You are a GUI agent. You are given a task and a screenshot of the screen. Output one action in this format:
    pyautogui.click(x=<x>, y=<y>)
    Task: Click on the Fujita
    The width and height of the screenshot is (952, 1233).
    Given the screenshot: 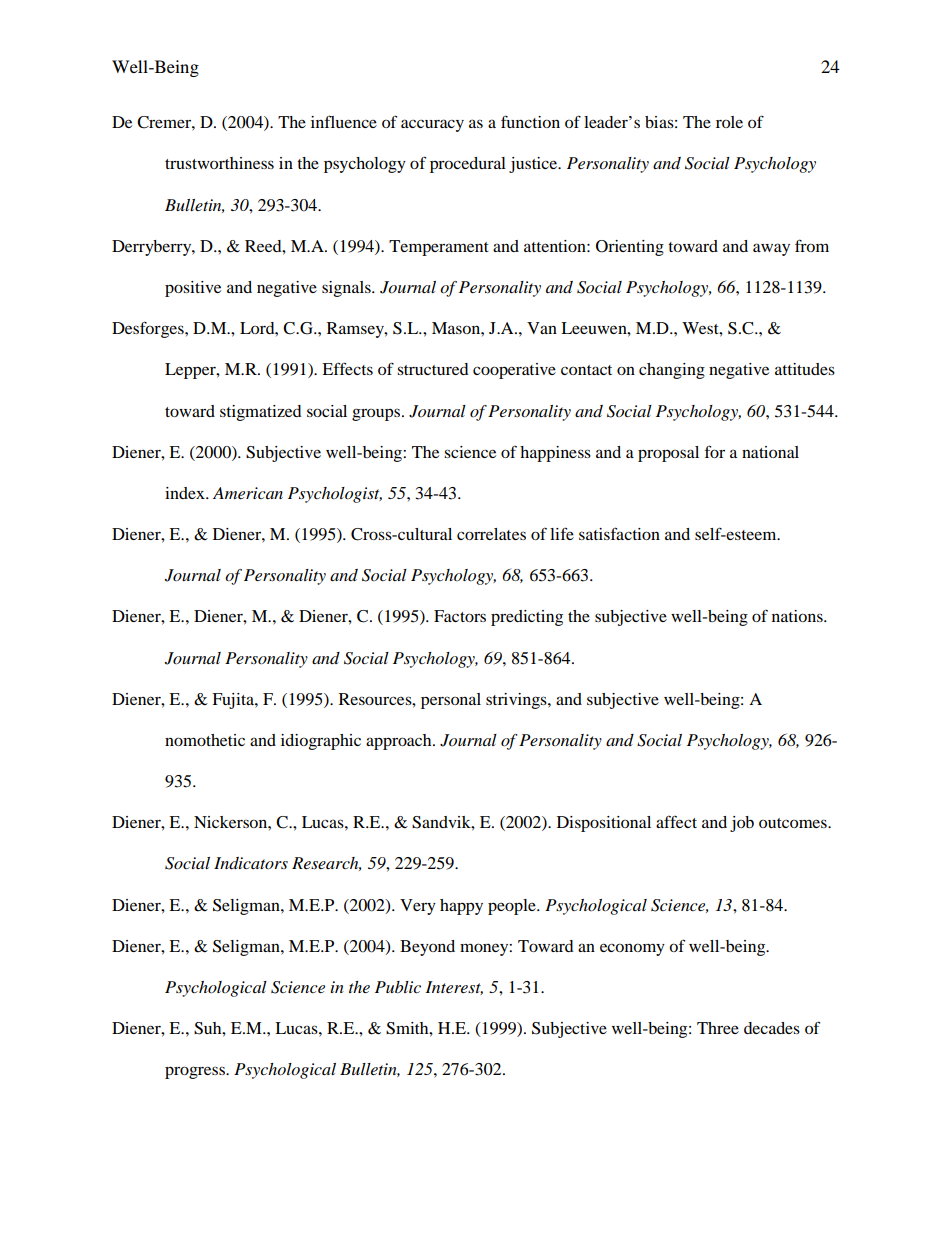 What is the action you would take?
    pyautogui.click(x=234, y=701)
